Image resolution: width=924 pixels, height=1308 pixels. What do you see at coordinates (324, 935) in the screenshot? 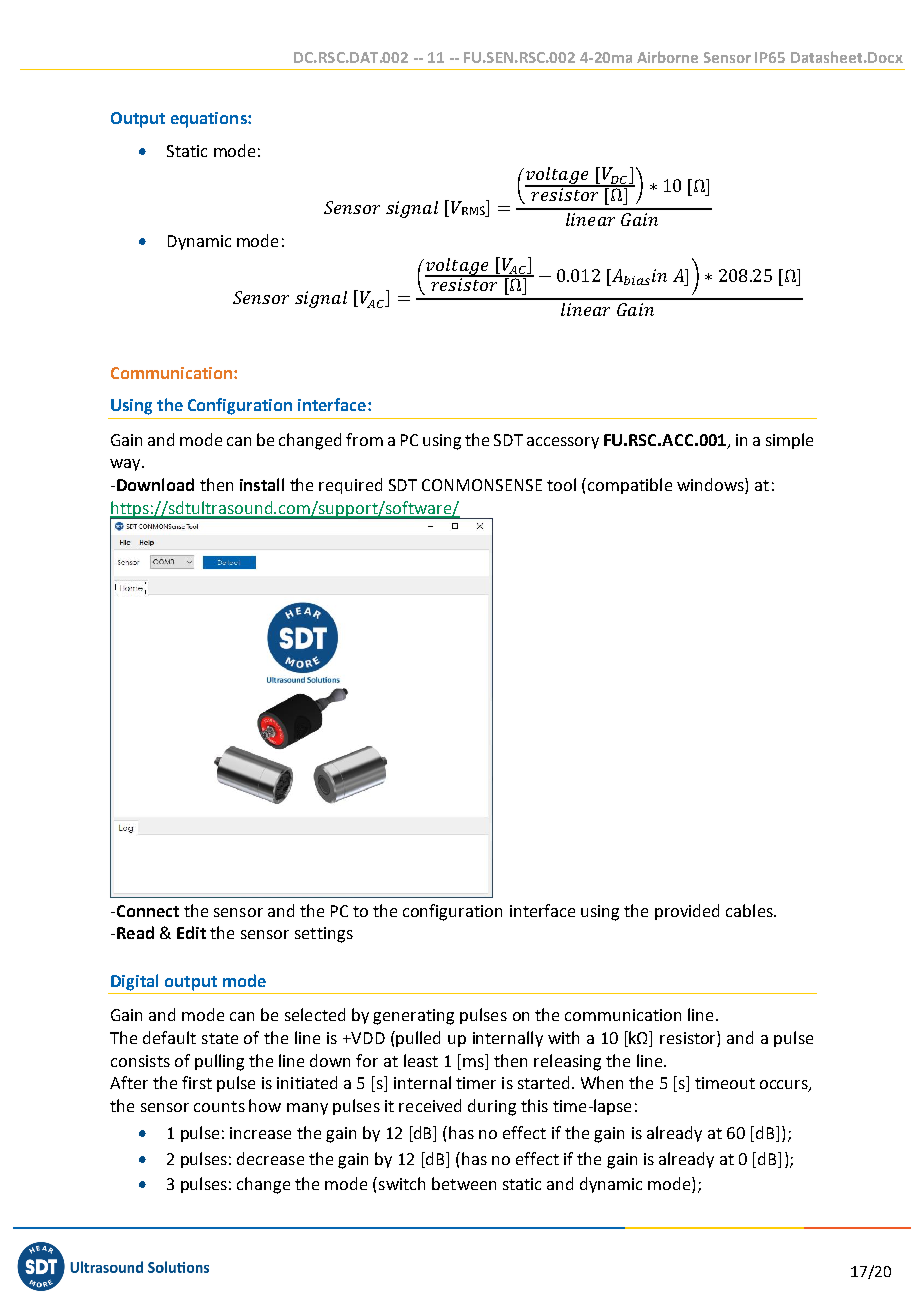
I see `settings` at bounding box center [324, 935].
